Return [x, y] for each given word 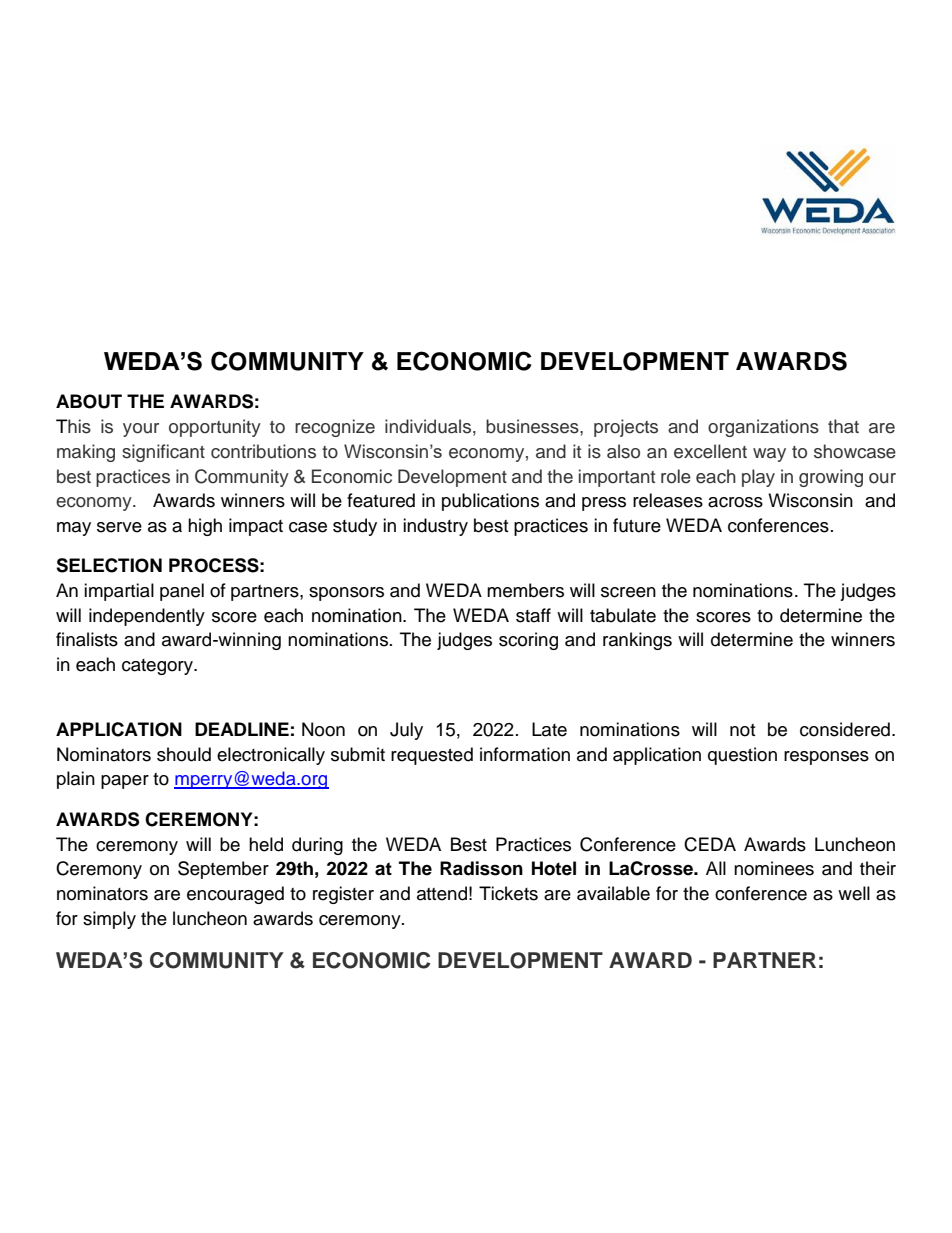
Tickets [508, 893]
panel [182, 592]
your [141, 430]
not [742, 730]
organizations [763, 428]
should [184, 754]
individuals [428, 426]
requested [432, 756]
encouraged [235, 895]
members [525, 590]
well [854, 893]
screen [628, 592]
